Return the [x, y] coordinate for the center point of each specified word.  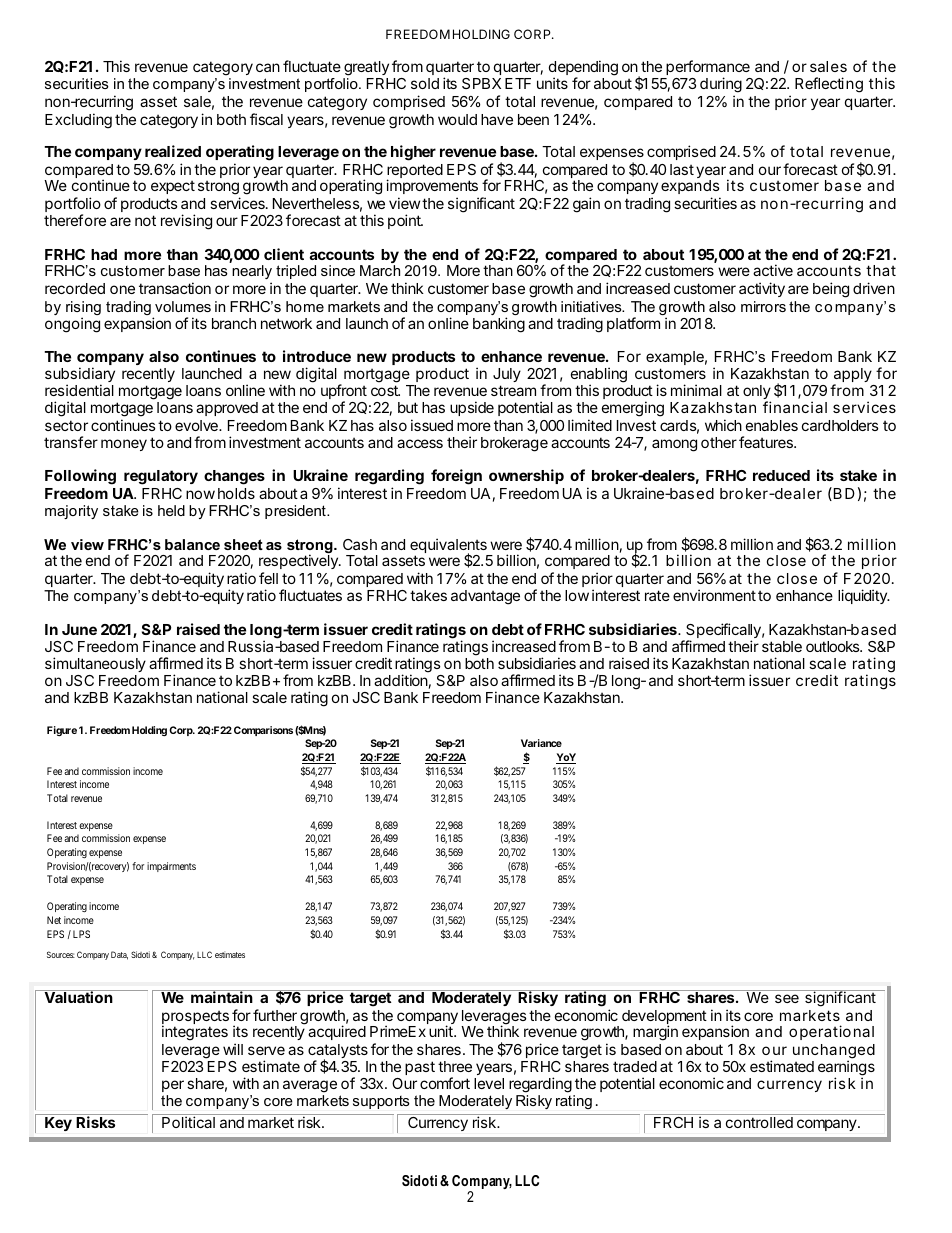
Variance [541, 743]
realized [173, 151]
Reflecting [829, 85]
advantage [485, 597]
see [787, 998]
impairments [171, 867]
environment [714, 595]
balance [192, 544]
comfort [445, 1083]
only [757, 393]
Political [188, 1122]
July [507, 377]
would [457, 119]
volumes [183, 306]
